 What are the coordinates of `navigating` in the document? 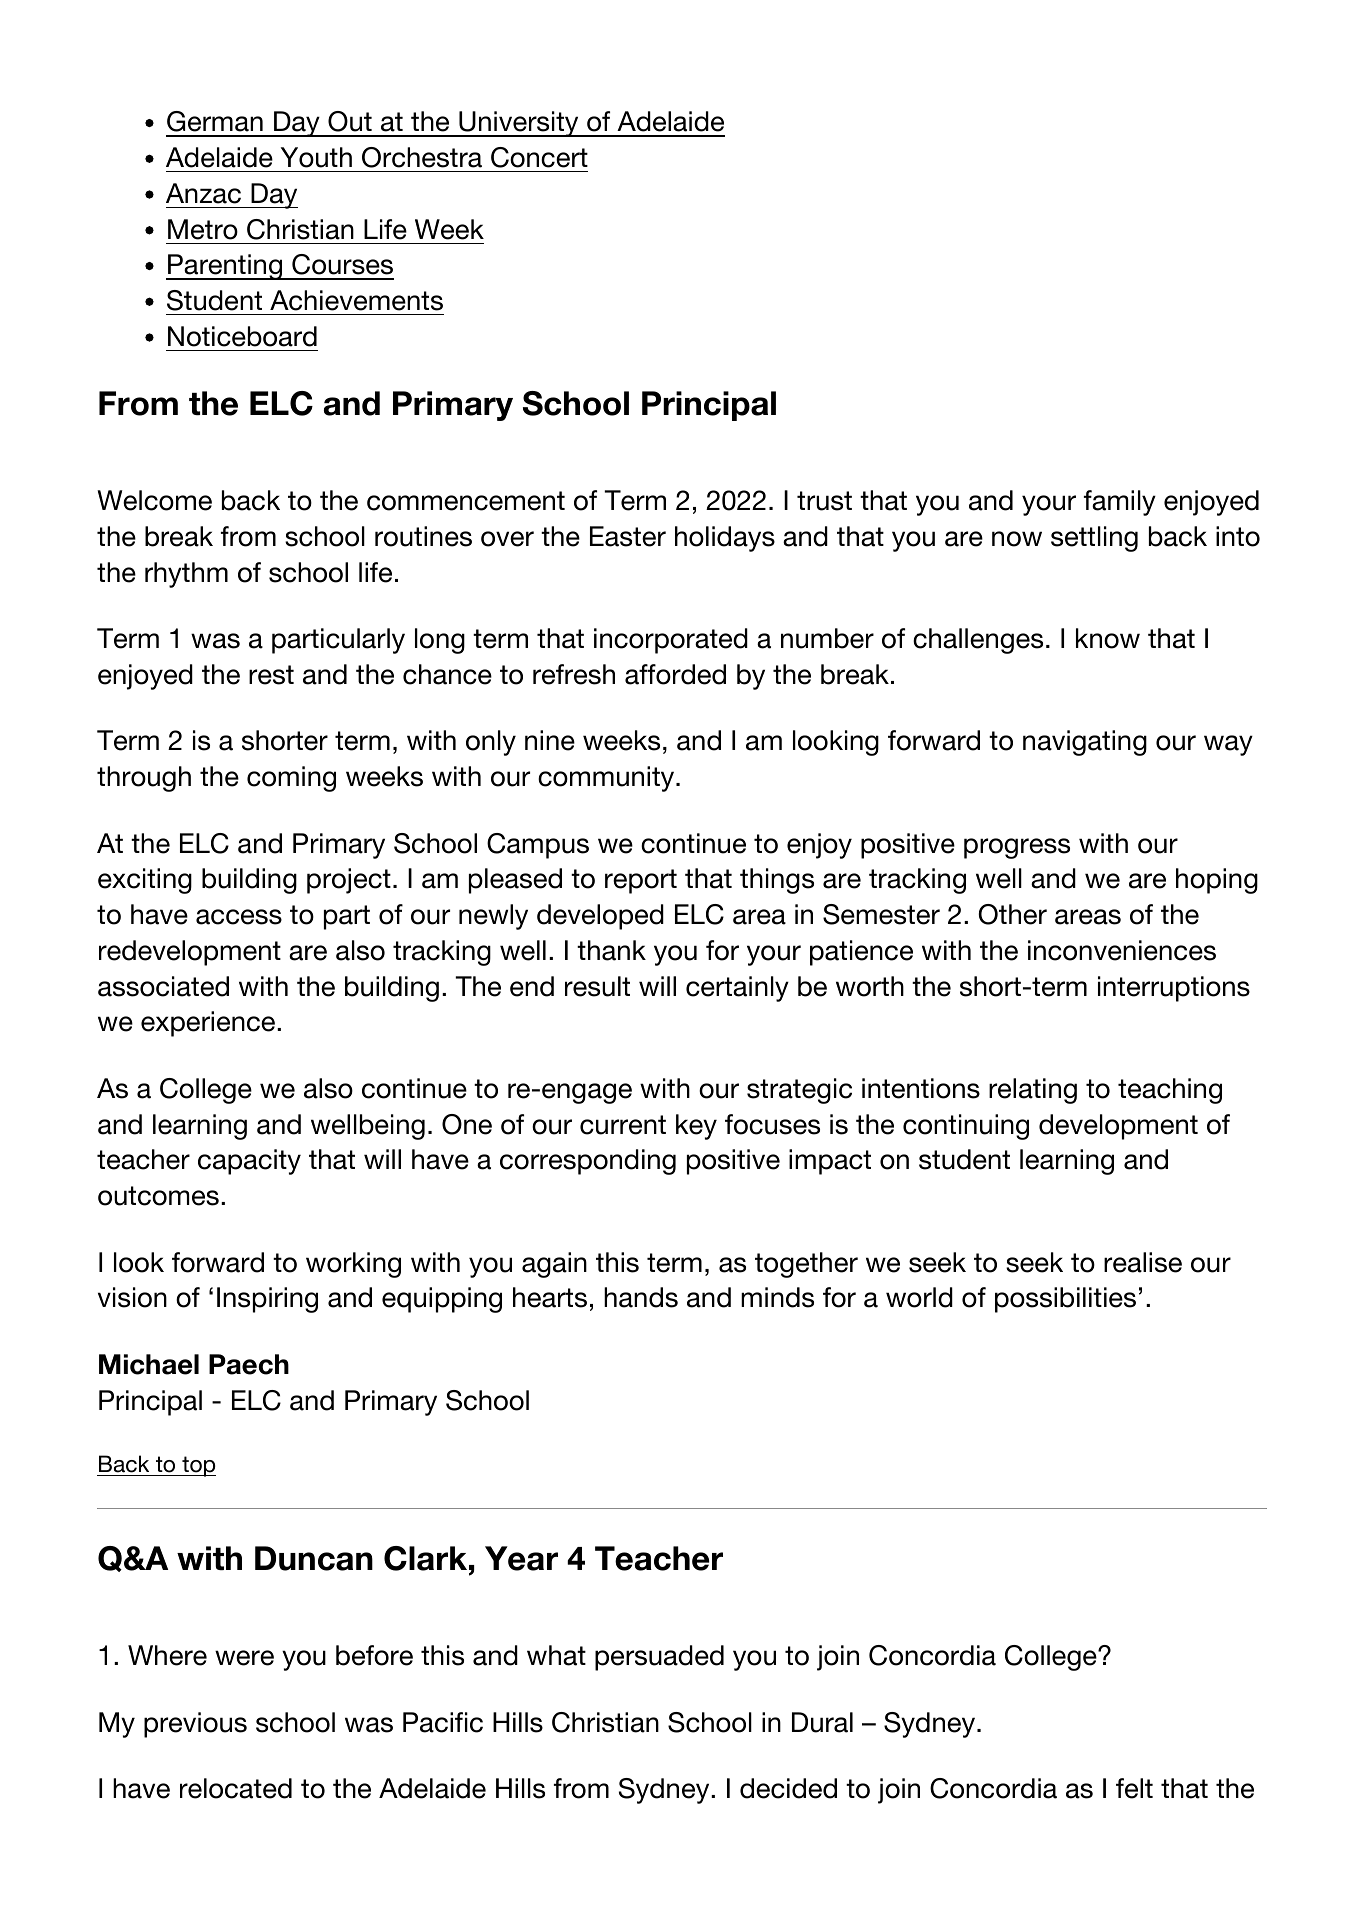 It's located at (1085, 743).
